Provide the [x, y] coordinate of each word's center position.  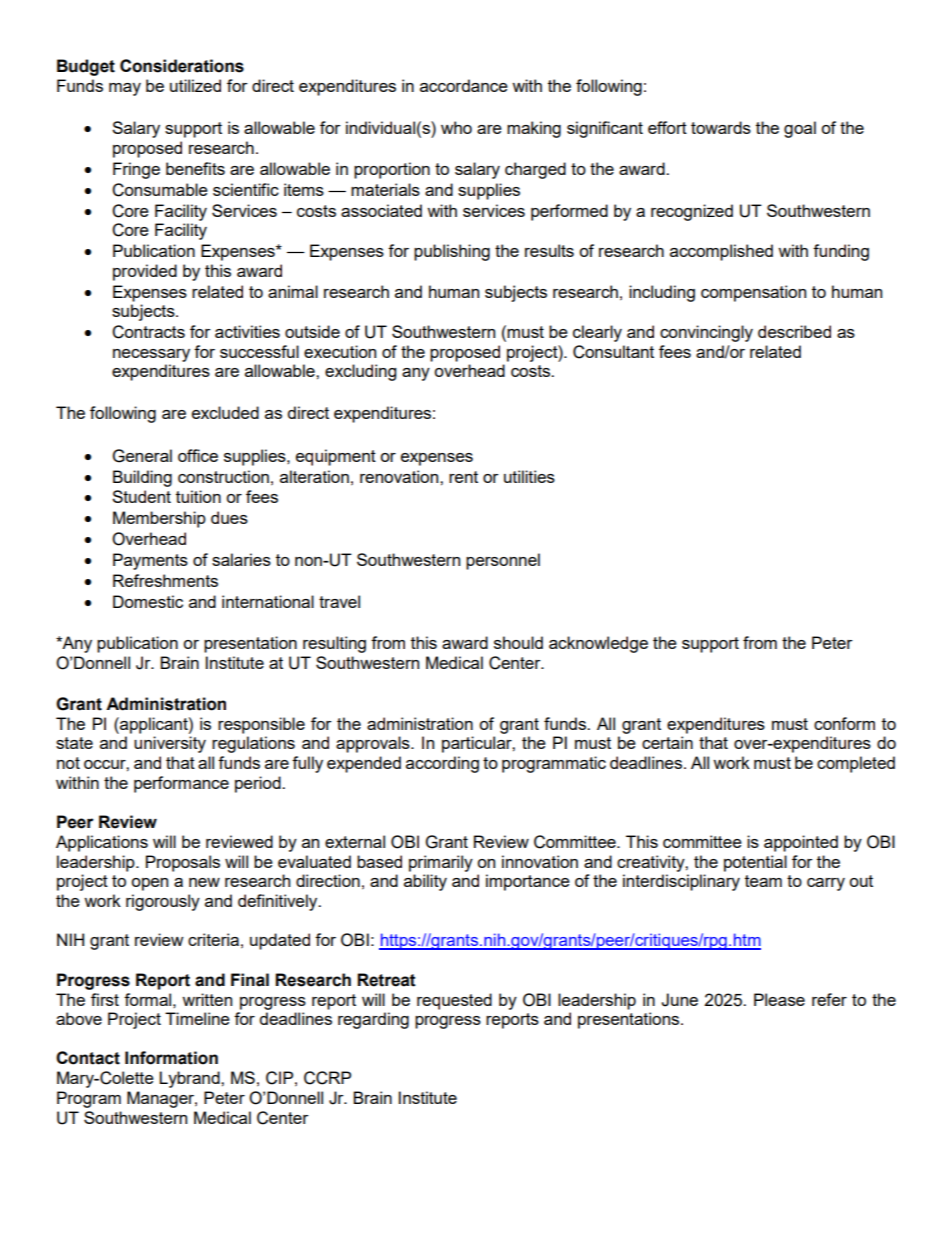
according [442, 764]
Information [171, 1058]
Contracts [148, 332]
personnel [503, 561]
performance [181, 784]
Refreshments [165, 580]
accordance [464, 85]
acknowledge [598, 644]
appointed [801, 843]
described [794, 331]
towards [721, 127]
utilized [195, 85]
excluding [360, 372]
